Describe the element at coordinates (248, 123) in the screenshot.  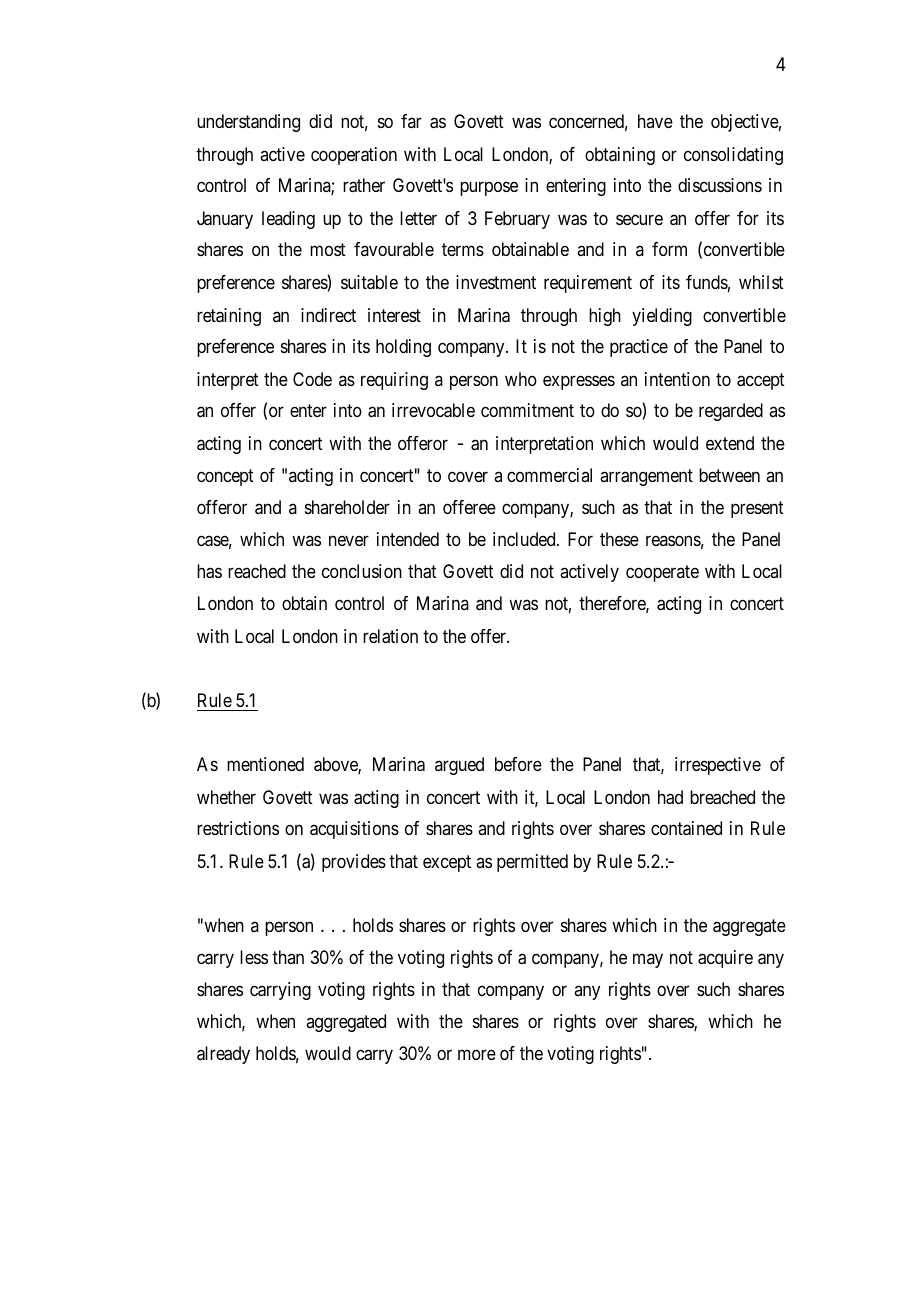
I see `understanding` at that location.
